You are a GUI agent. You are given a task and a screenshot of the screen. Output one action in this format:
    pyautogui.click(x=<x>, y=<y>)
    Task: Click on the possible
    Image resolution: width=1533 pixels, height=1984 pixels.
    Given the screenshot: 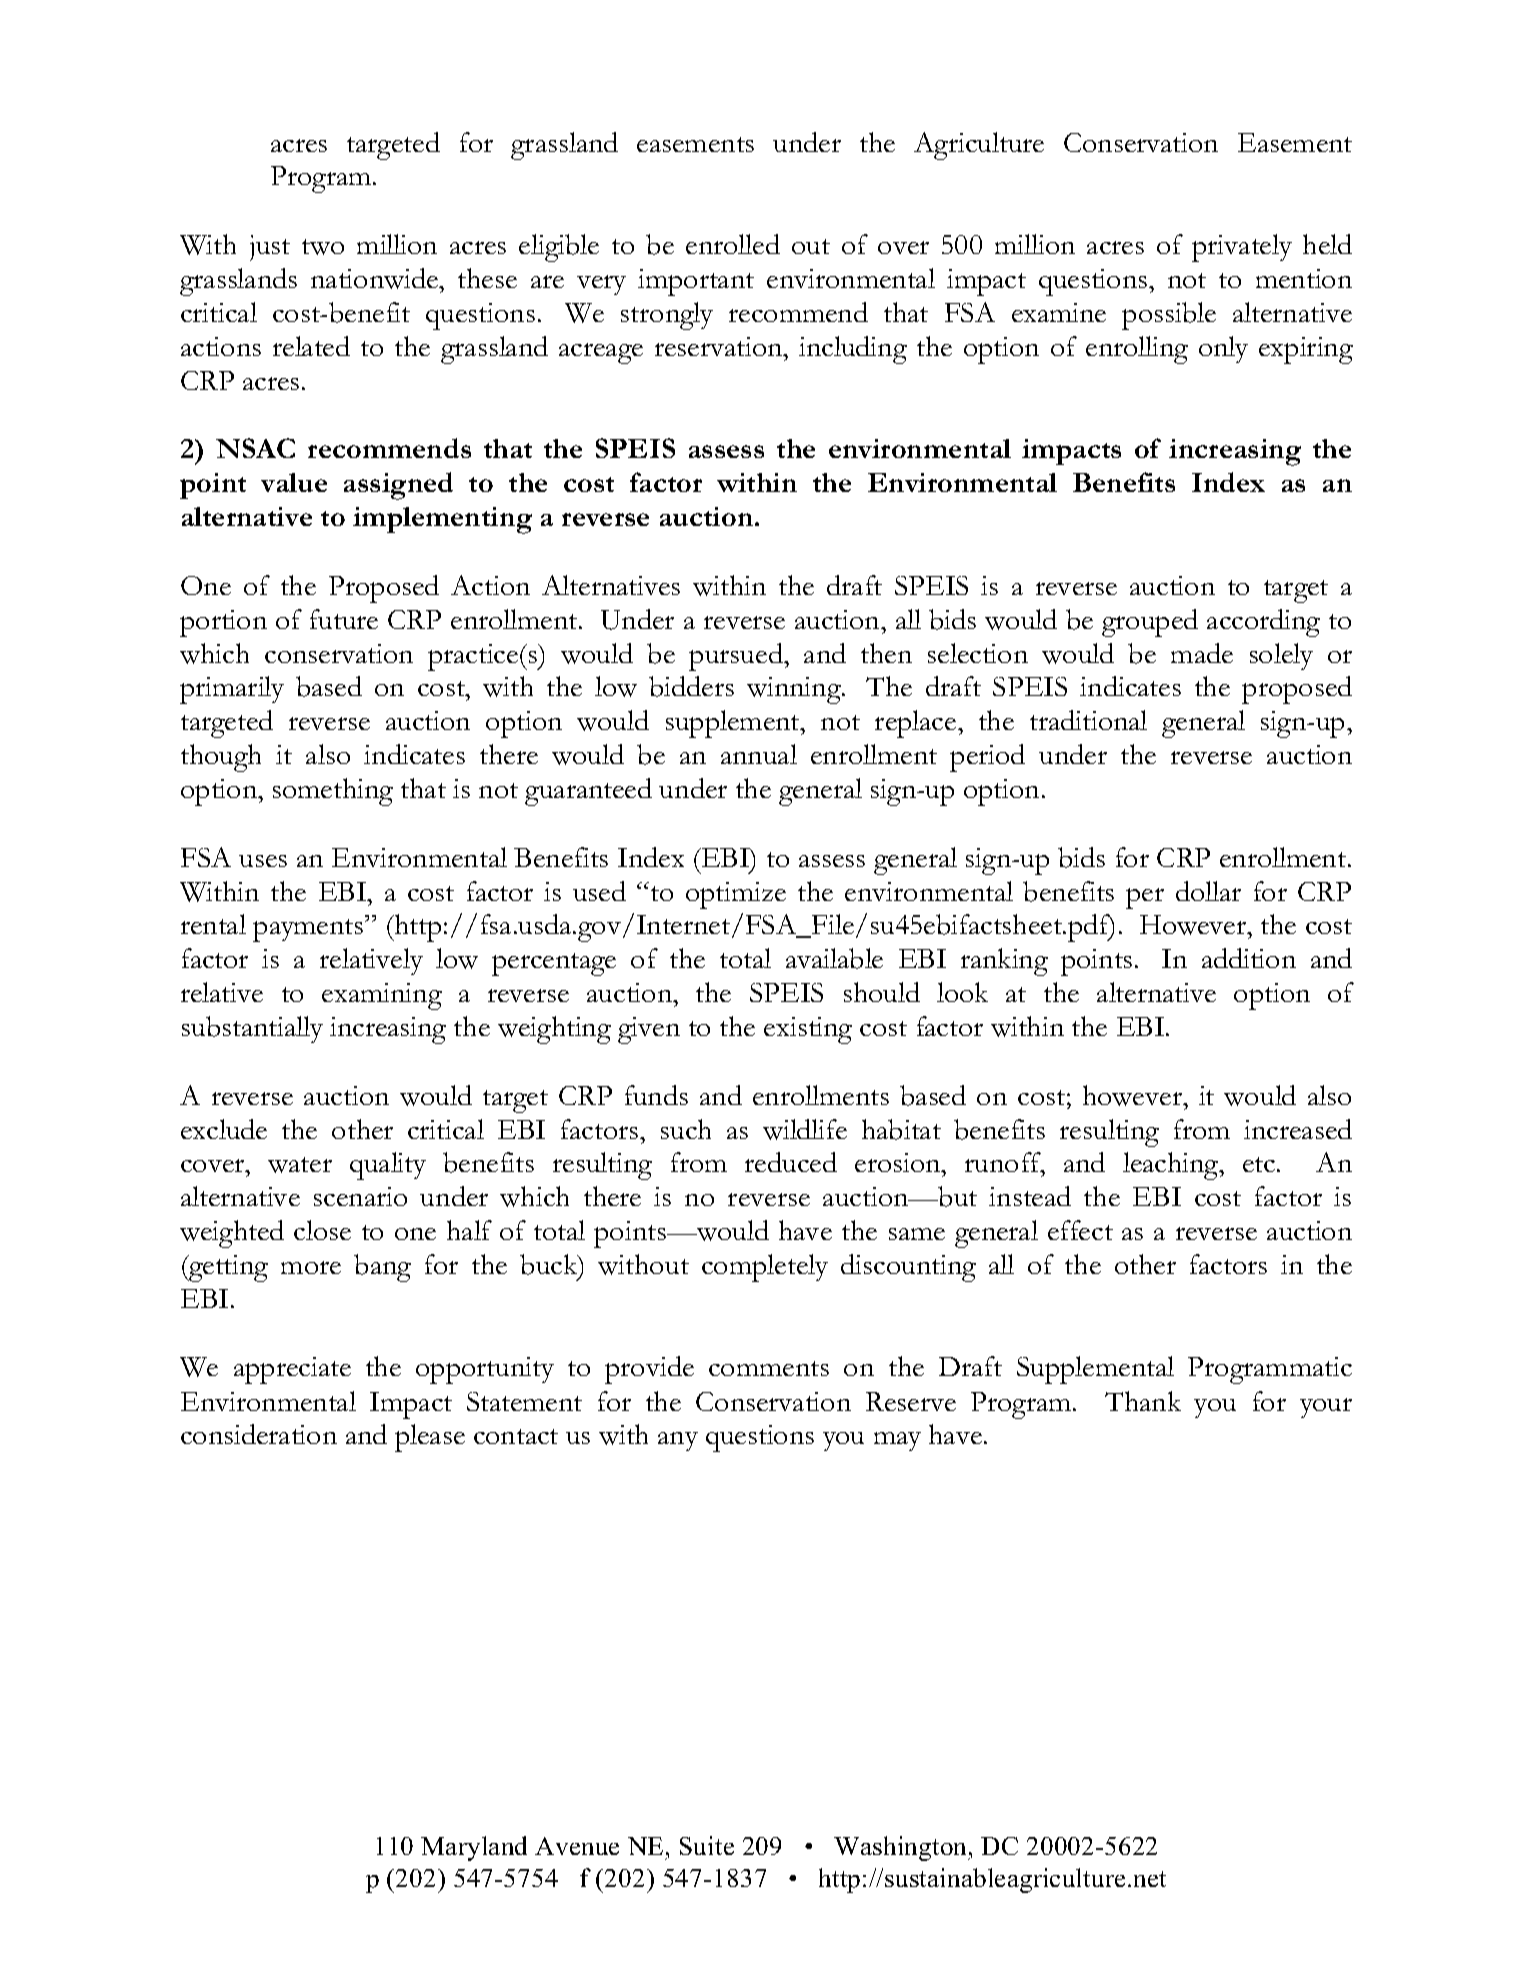 What is the action you would take?
    pyautogui.click(x=1169, y=316)
